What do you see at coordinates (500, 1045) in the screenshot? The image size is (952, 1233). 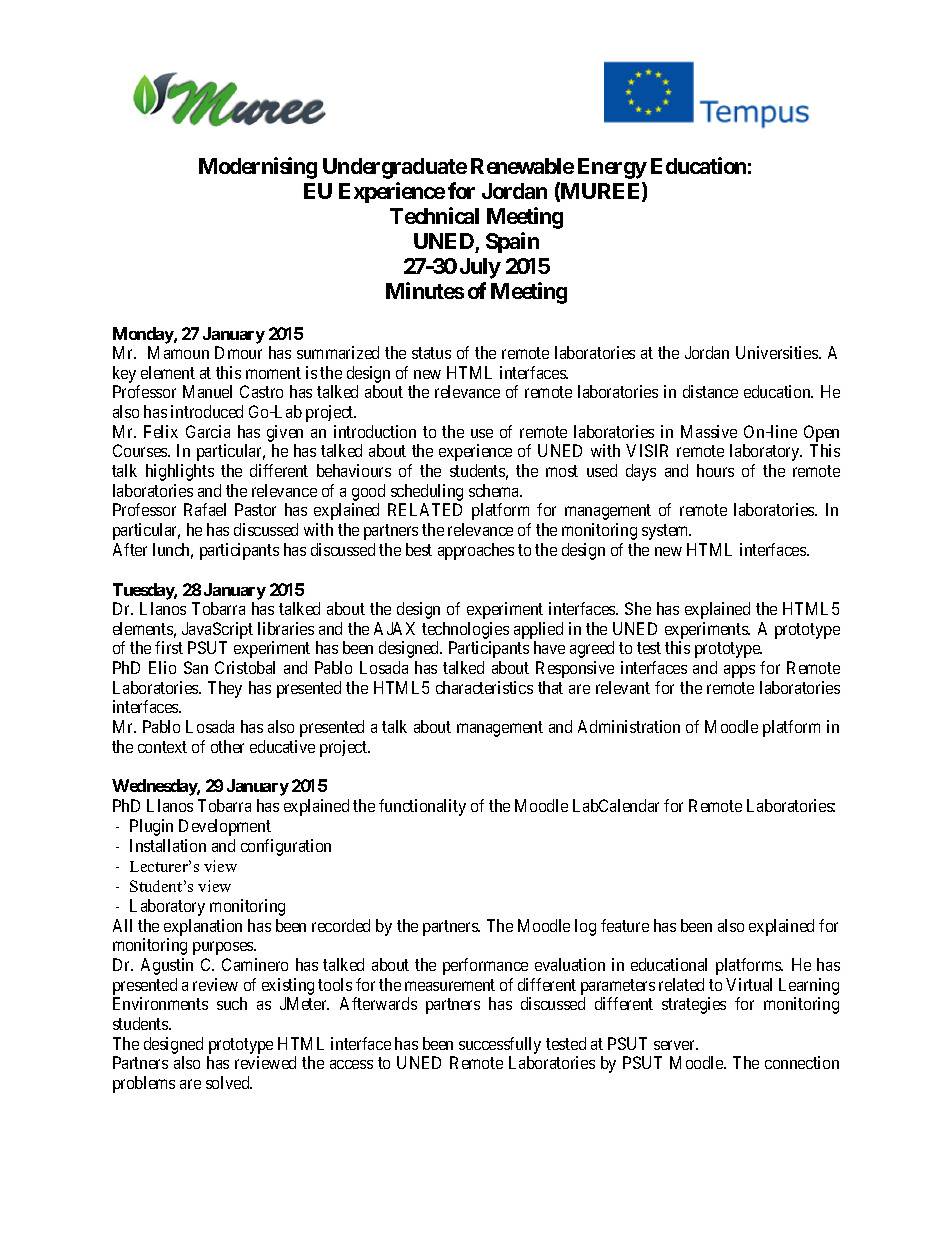 I see `successfully` at bounding box center [500, 1045].
